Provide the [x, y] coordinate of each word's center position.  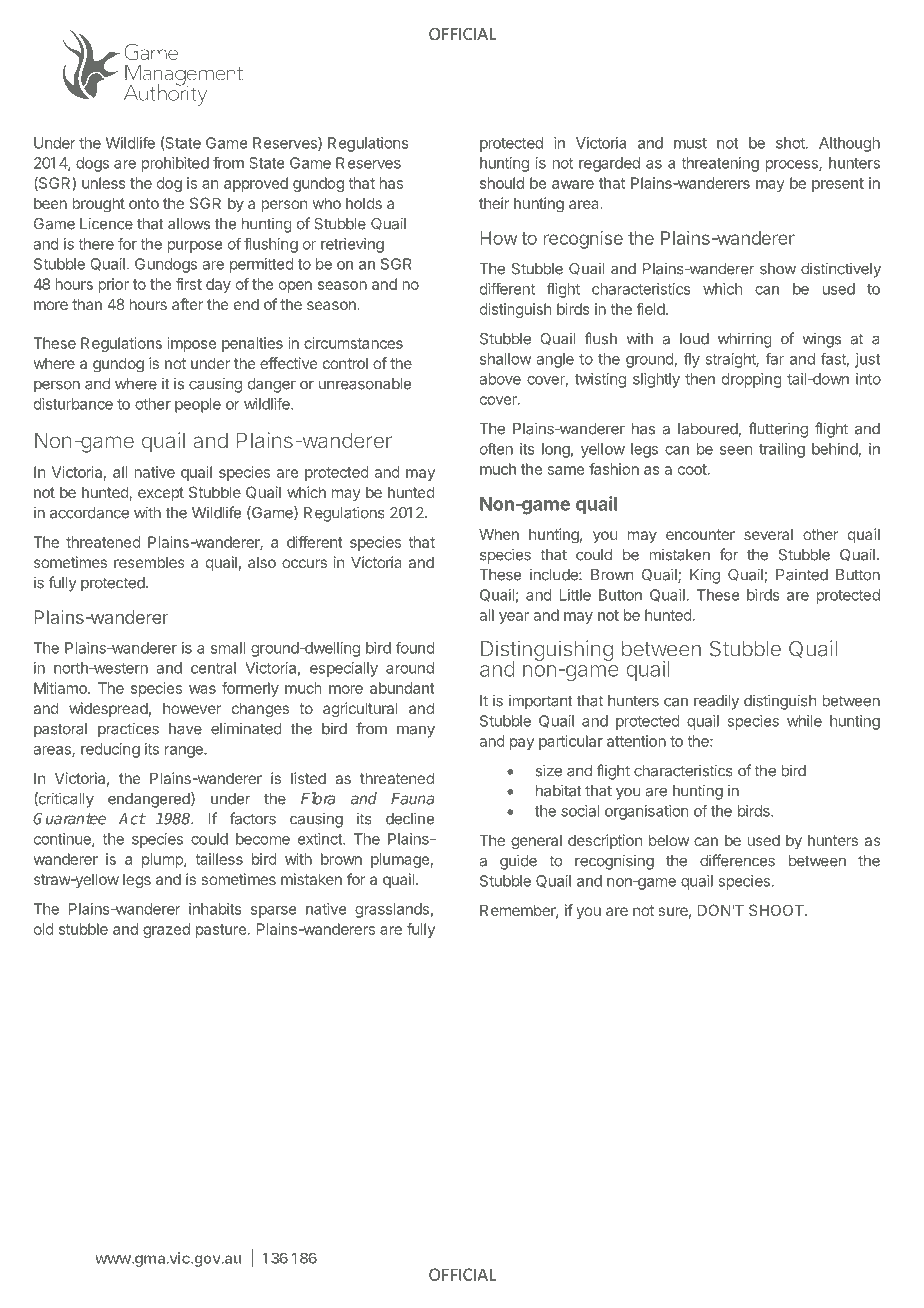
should [502, 183]
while [804, 721]
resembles [149, 562]
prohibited [175, 164]
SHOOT [777, 910]
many [416, 731]
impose [192, 344]
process [792, 166]
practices [128, 730]
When [499, 534]
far [775, 358]
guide [518, 862]
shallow [506, 359]
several [768, 534]
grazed [166, 930]
